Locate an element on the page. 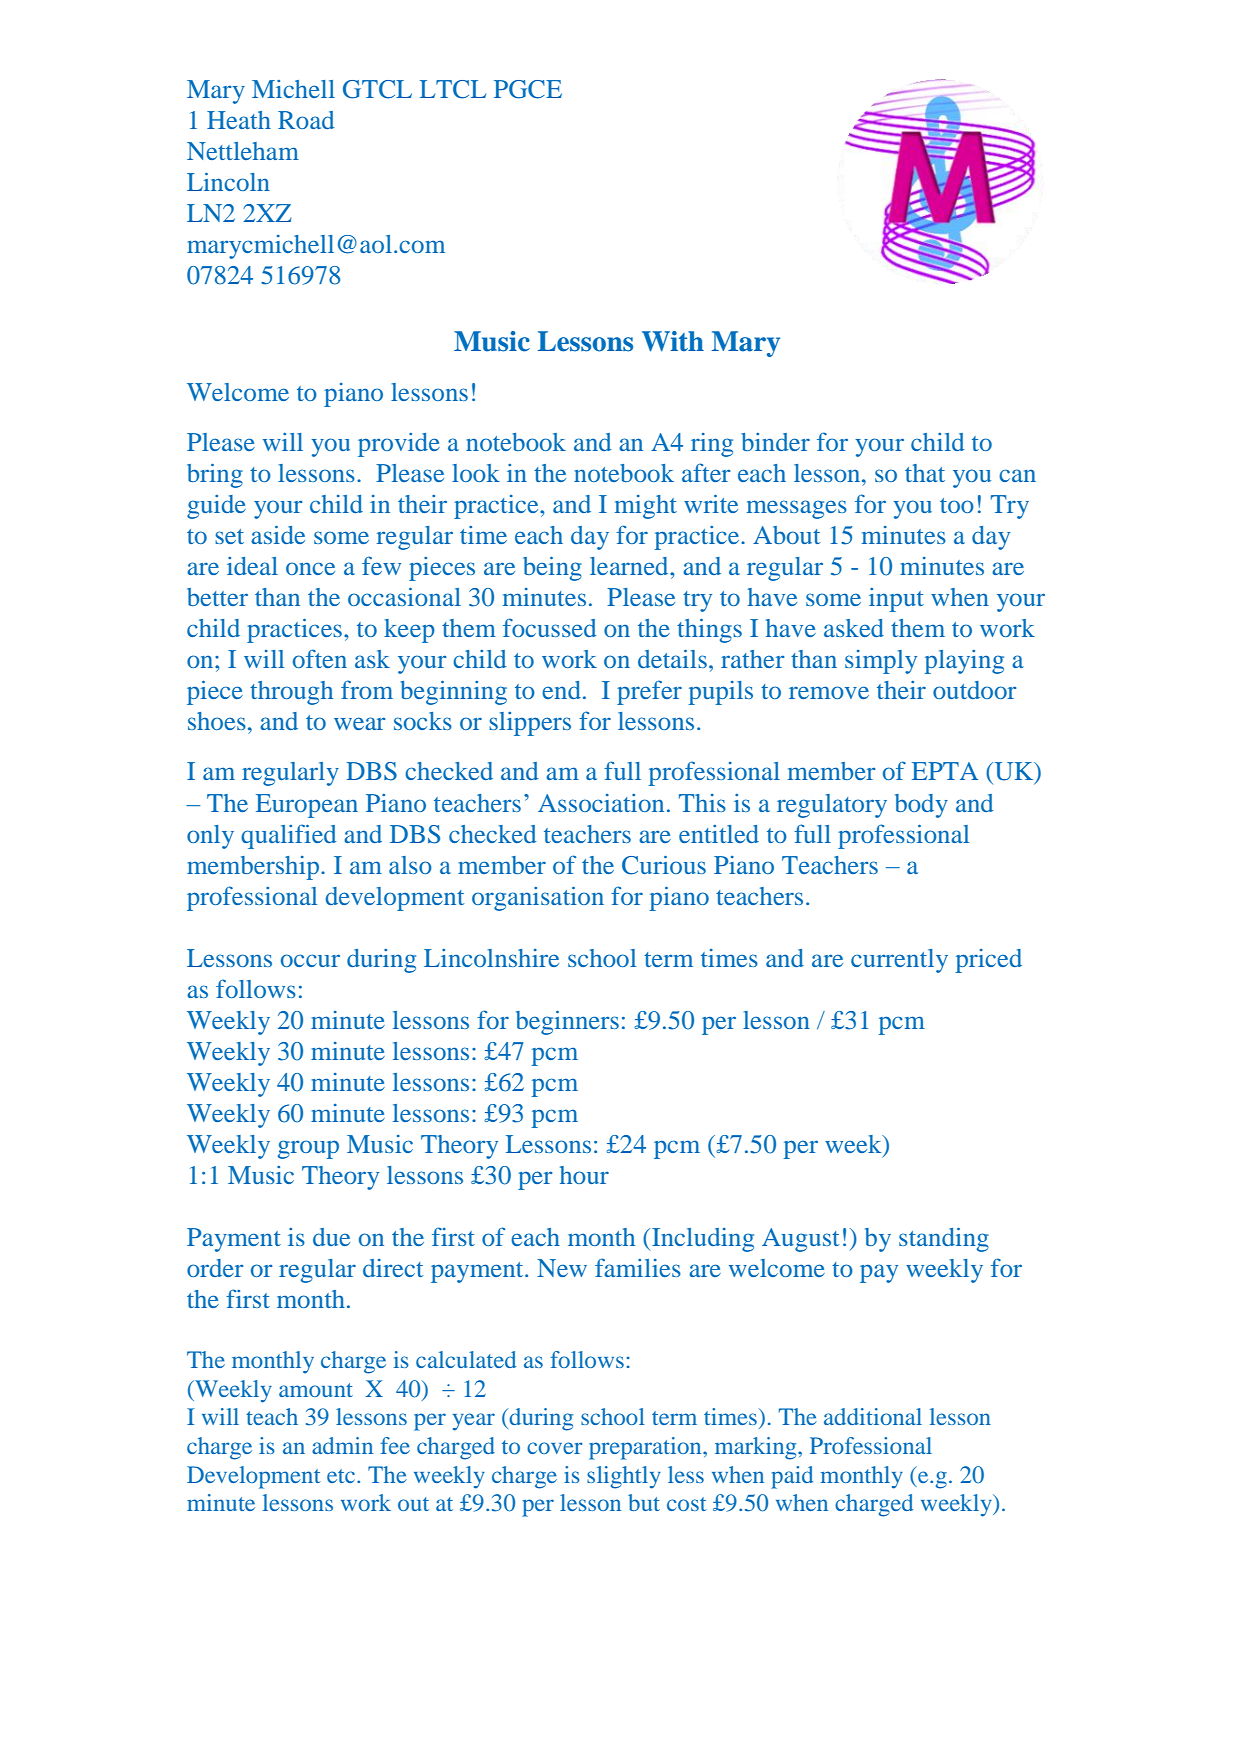  etc is located at coordinates (342, 1476).
